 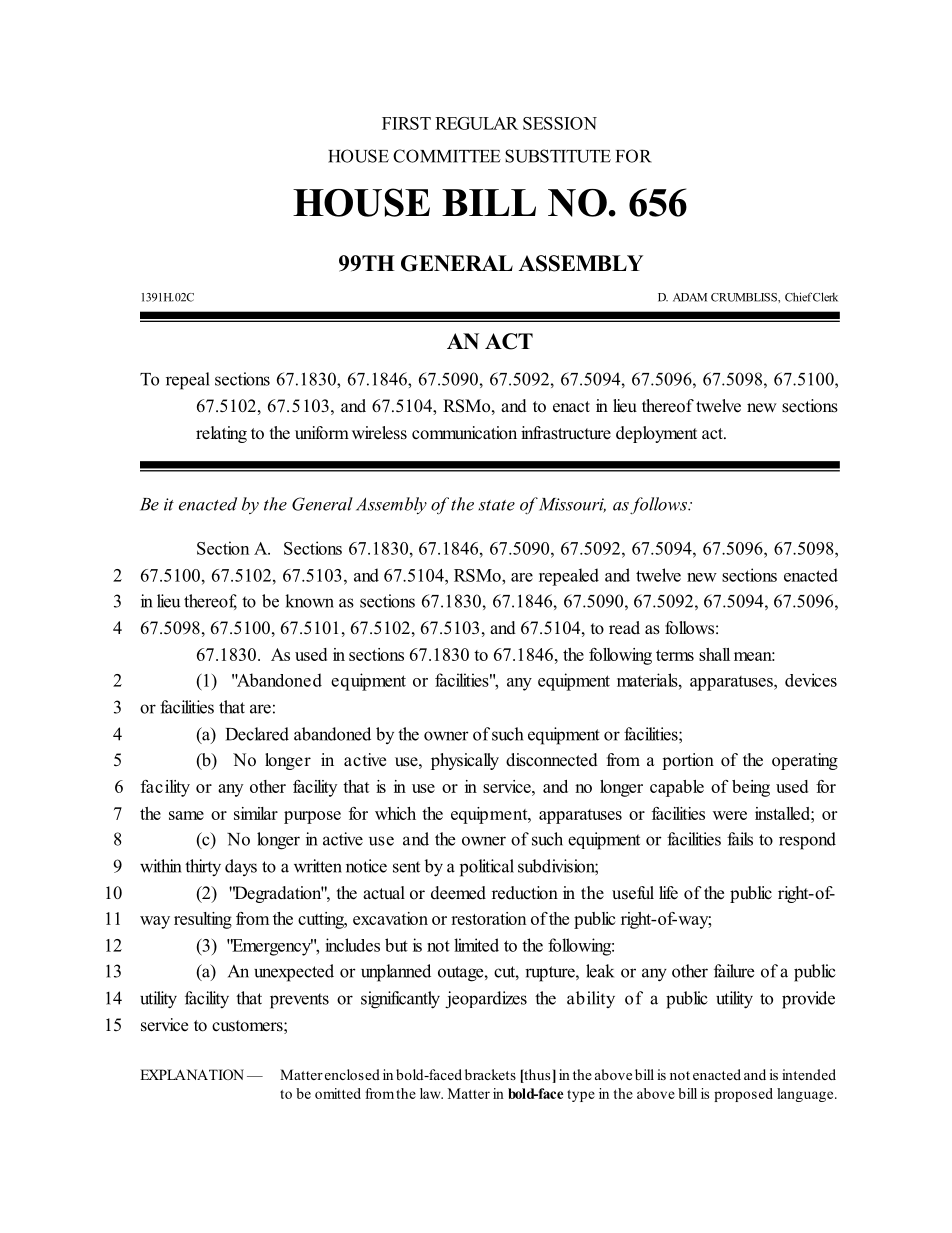 What do you see at coordinates (656, 434) in the screenshot?
I see `deployment` at bounding box center [656, 434].
